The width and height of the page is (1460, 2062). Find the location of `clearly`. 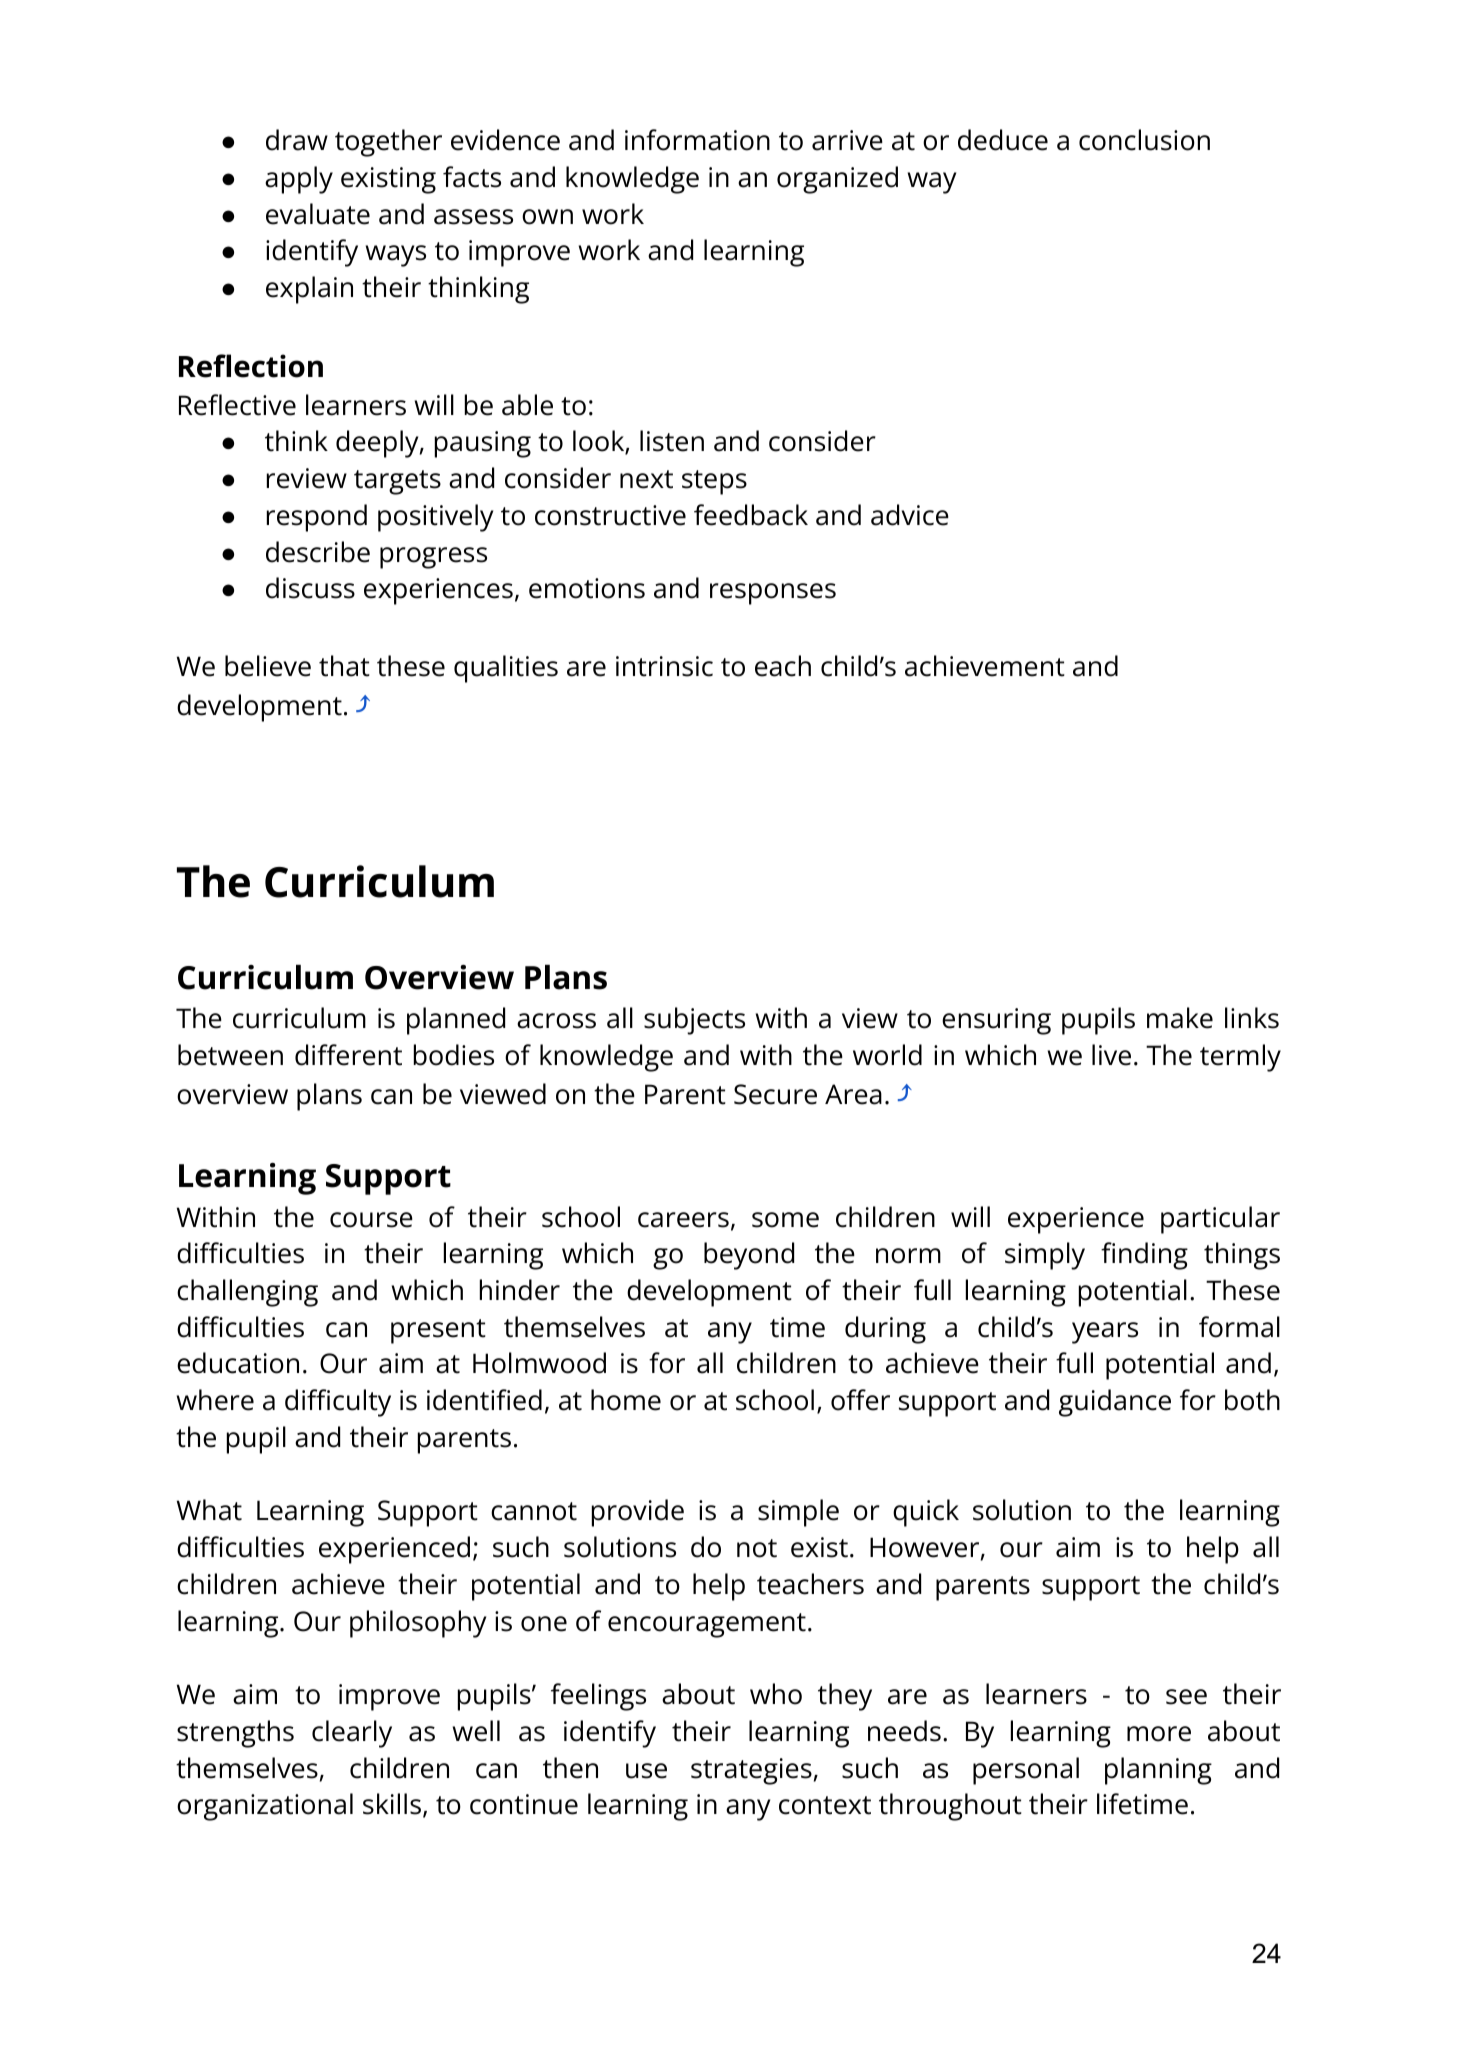

clearly is located at coordinates (352, 1734).
